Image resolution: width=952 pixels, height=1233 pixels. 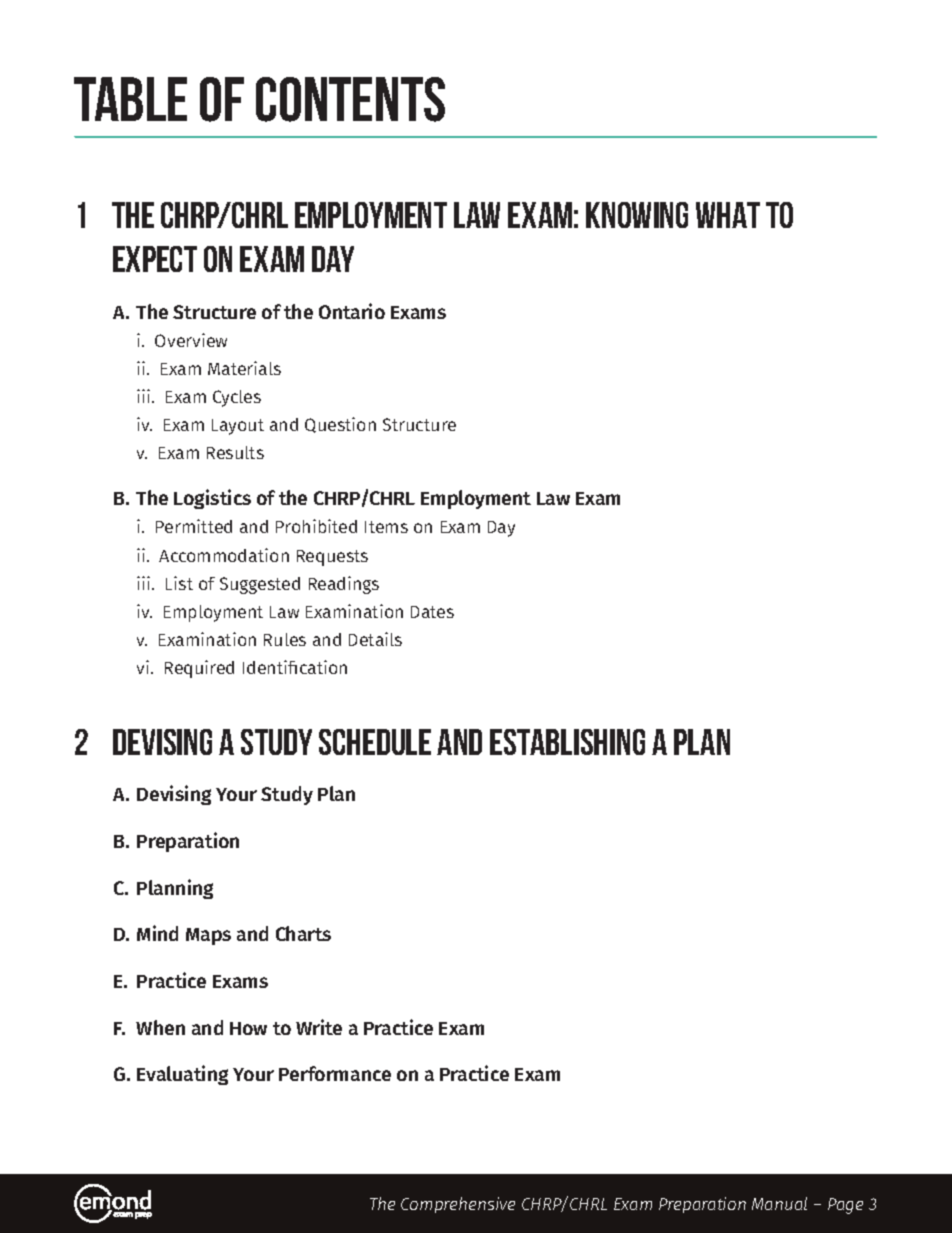 I want to click on WHAT, so click(x=728, y=215).
